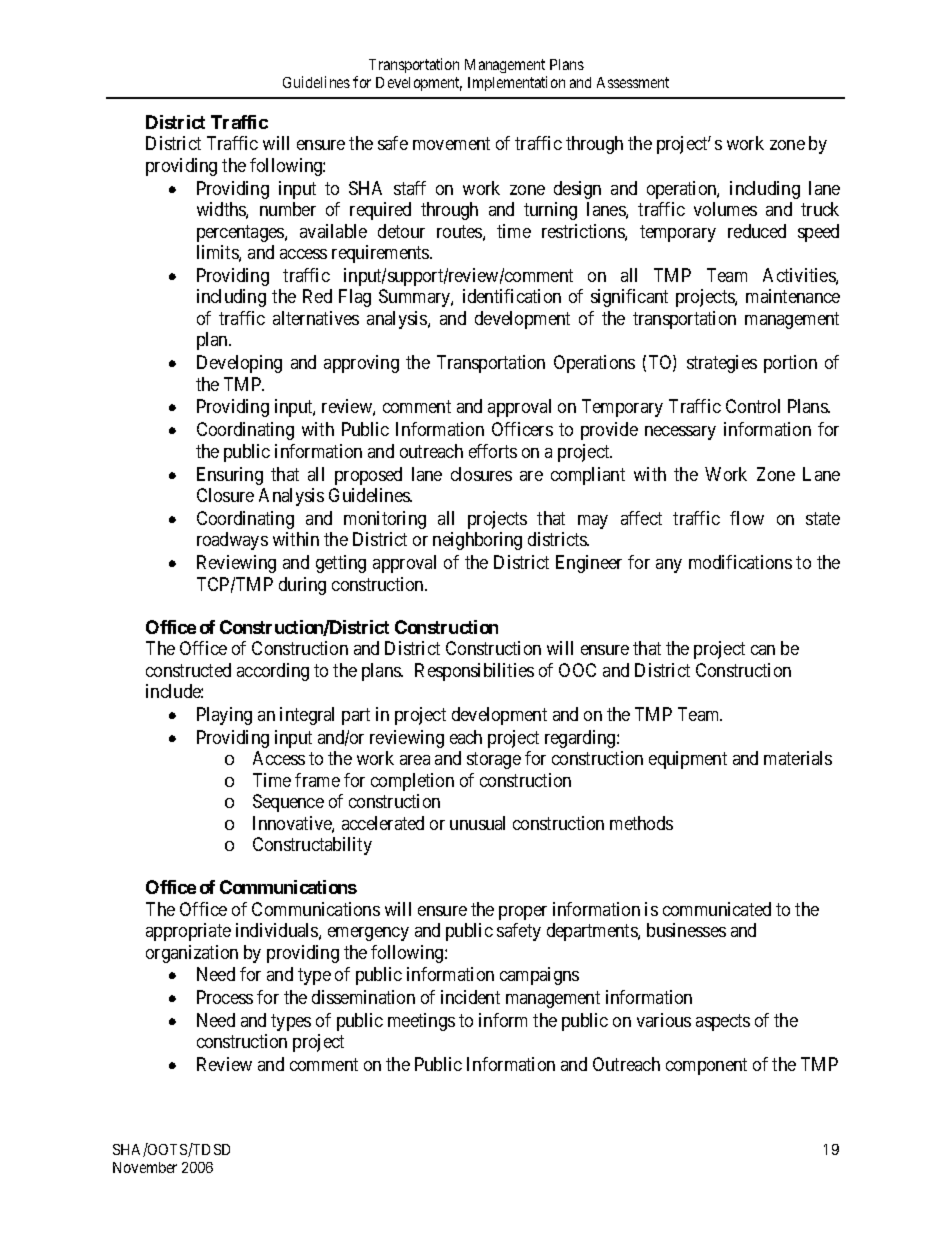  Describe the element at coordinates (740, 562) in the document. I see `modifications` at that location.
